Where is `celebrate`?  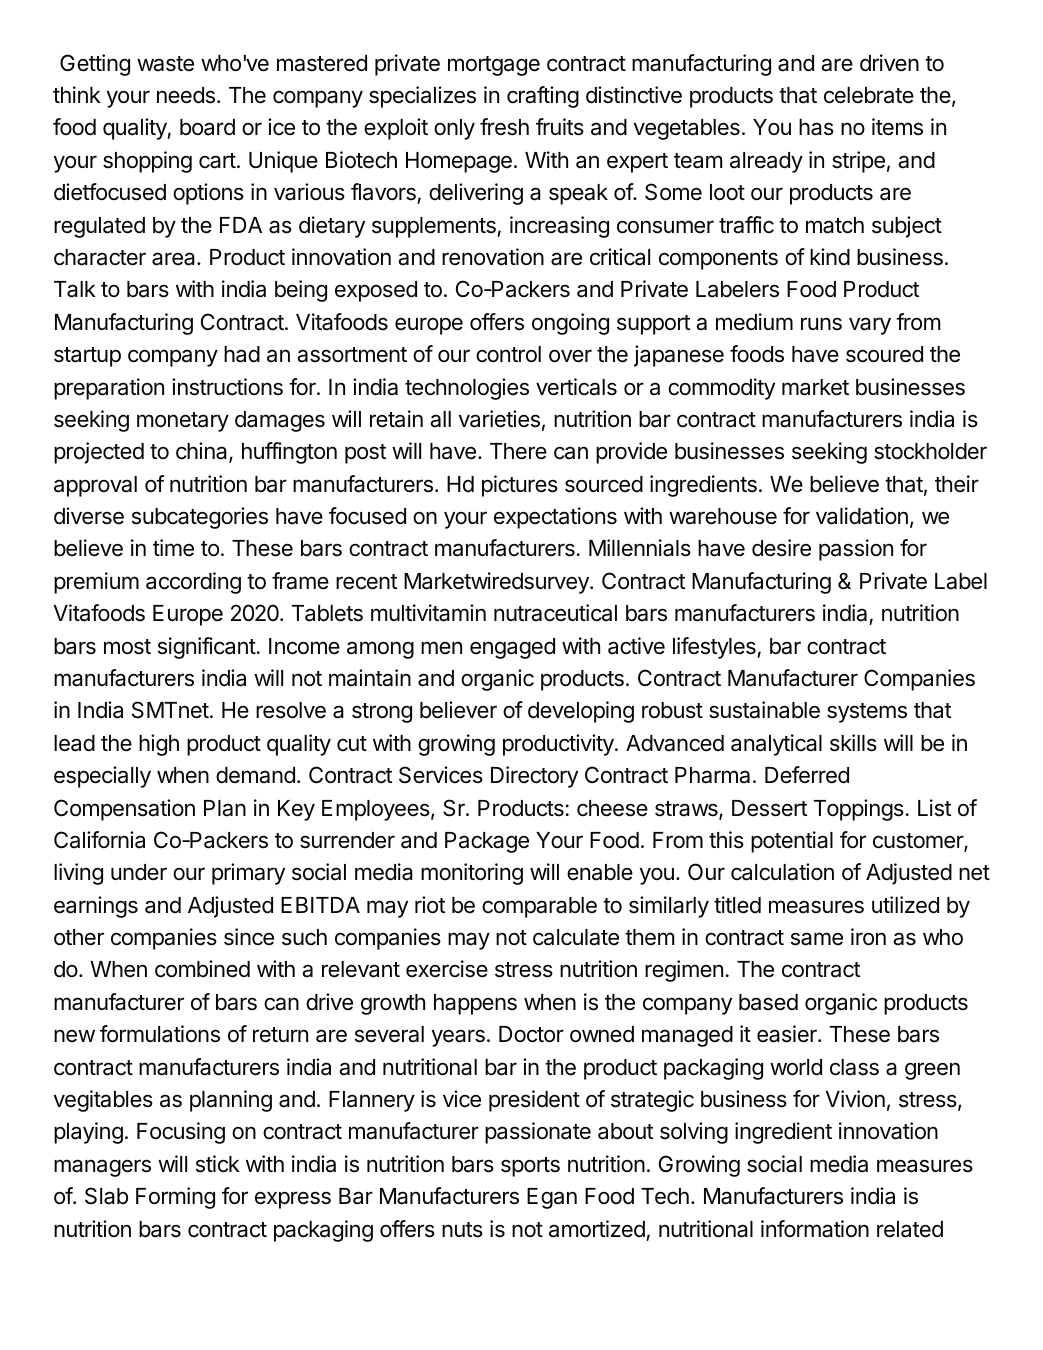 celebrate is located at coordinates (869, 95).
